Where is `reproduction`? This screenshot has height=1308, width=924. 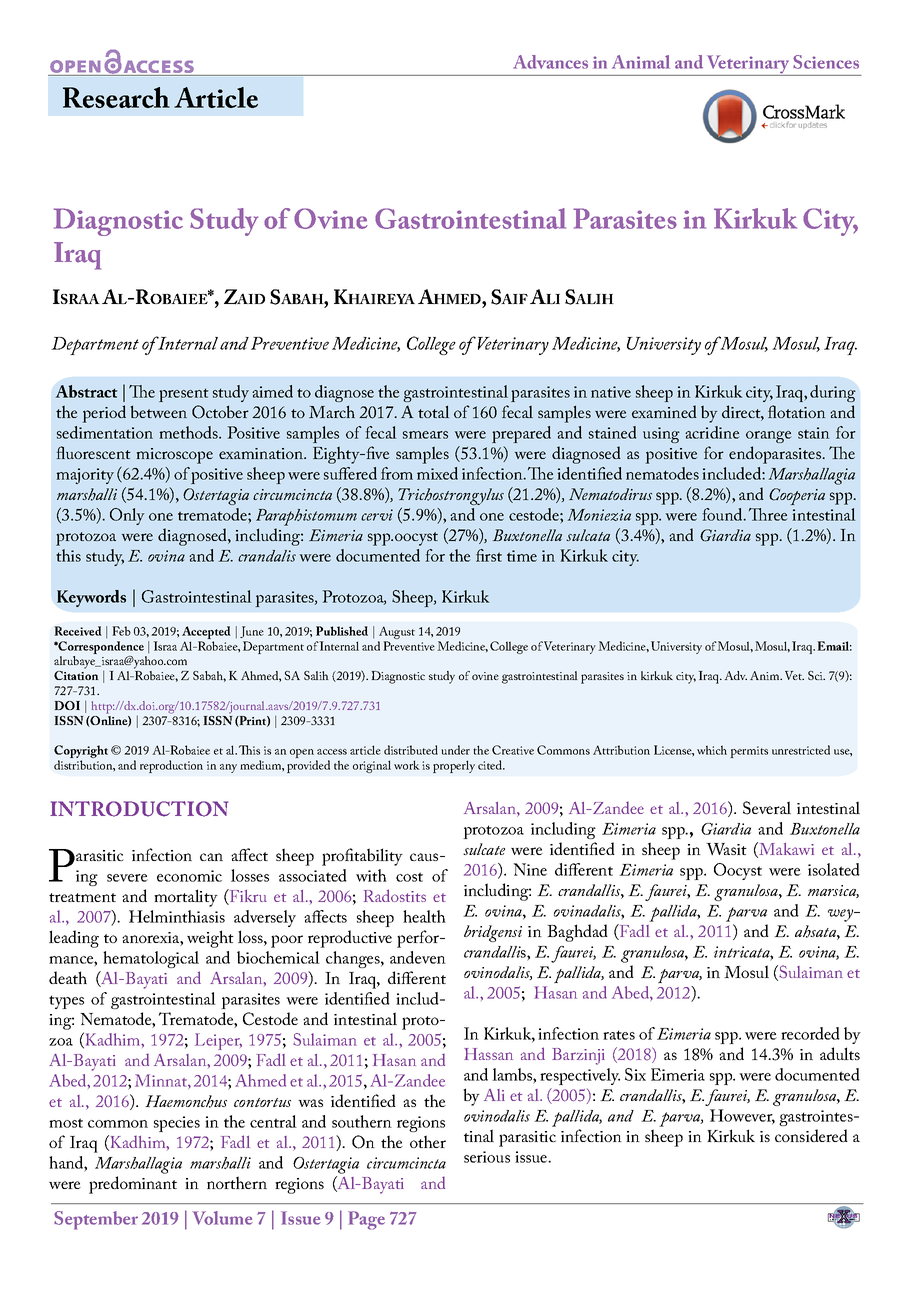 reproduction is located at coordinates (171, 766).
